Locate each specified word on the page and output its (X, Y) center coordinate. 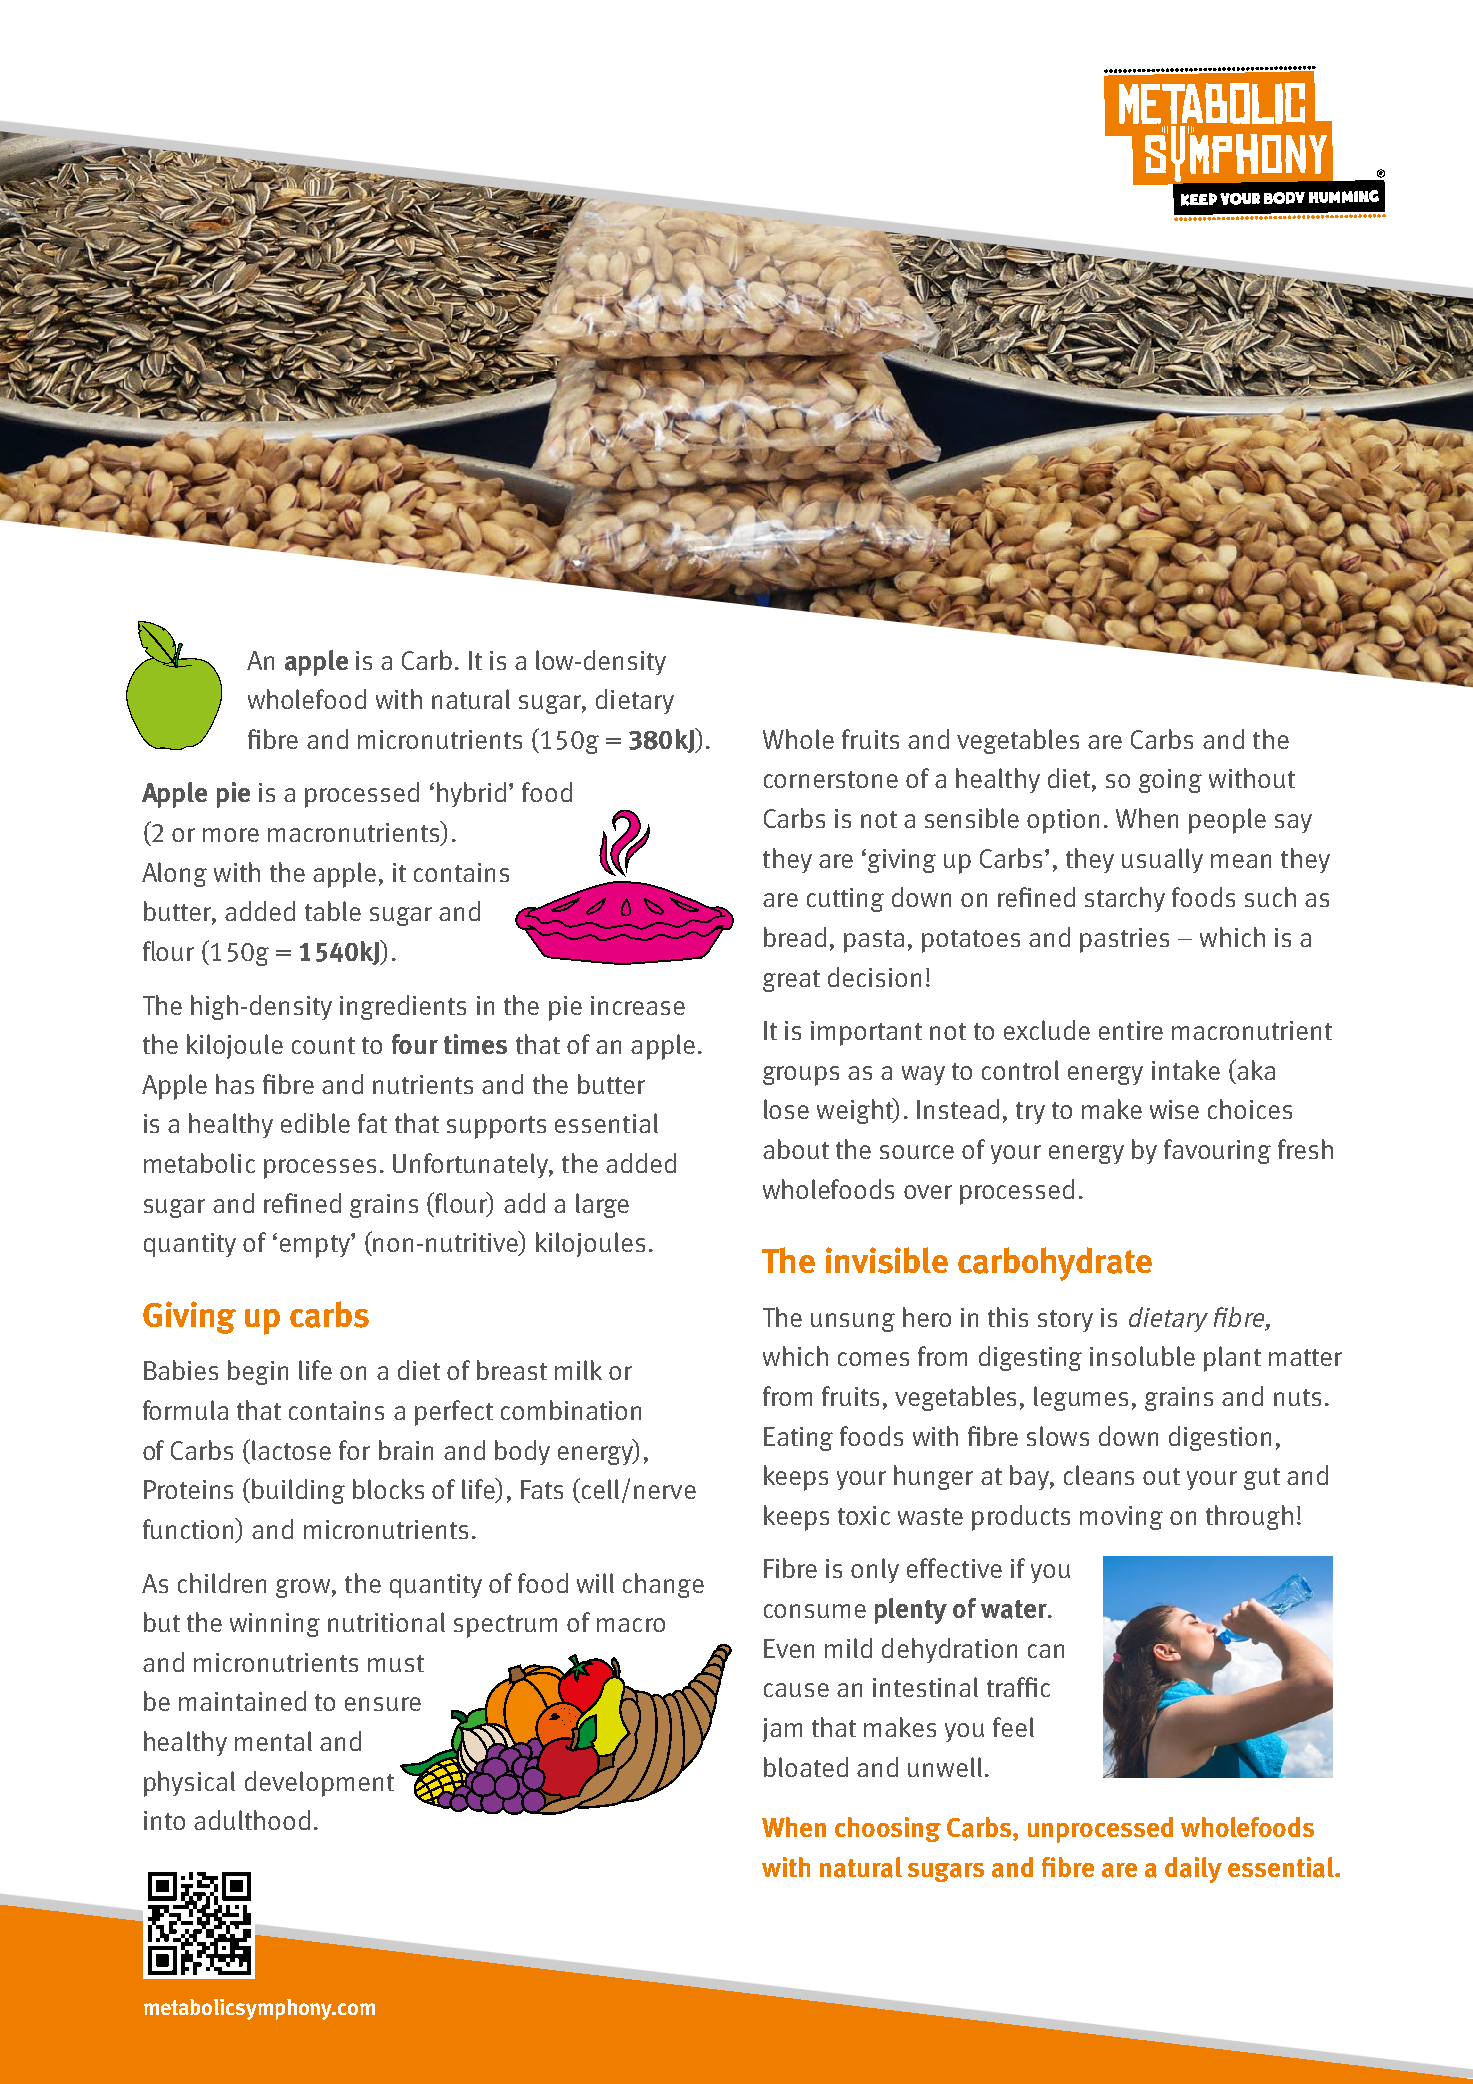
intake (1186, 1070)
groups (801, 1076)
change (663, 1585)
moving (1121, 1518)
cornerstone (831, 779)
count (323, 1045)
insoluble (1142, 1356)
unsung (853, 1322)
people (1227, 821)
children (222, 1583)
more (231, 835)
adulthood (252, 1820)
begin (258, 1372)
